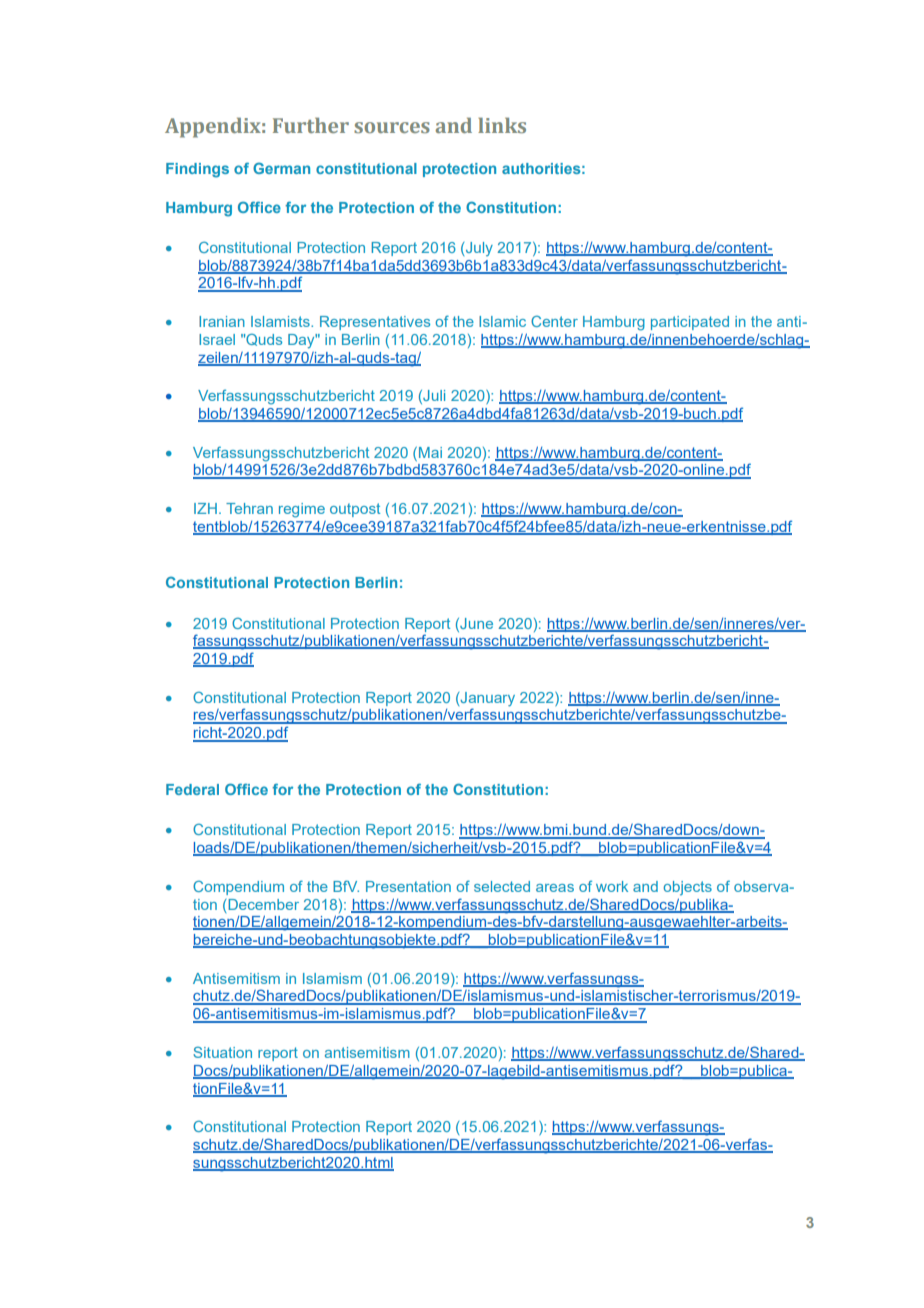 This screenshot has height=1308, width=924. Describe the element at coordinates (281, 168) in the screenshot. I see `German` at that location.
